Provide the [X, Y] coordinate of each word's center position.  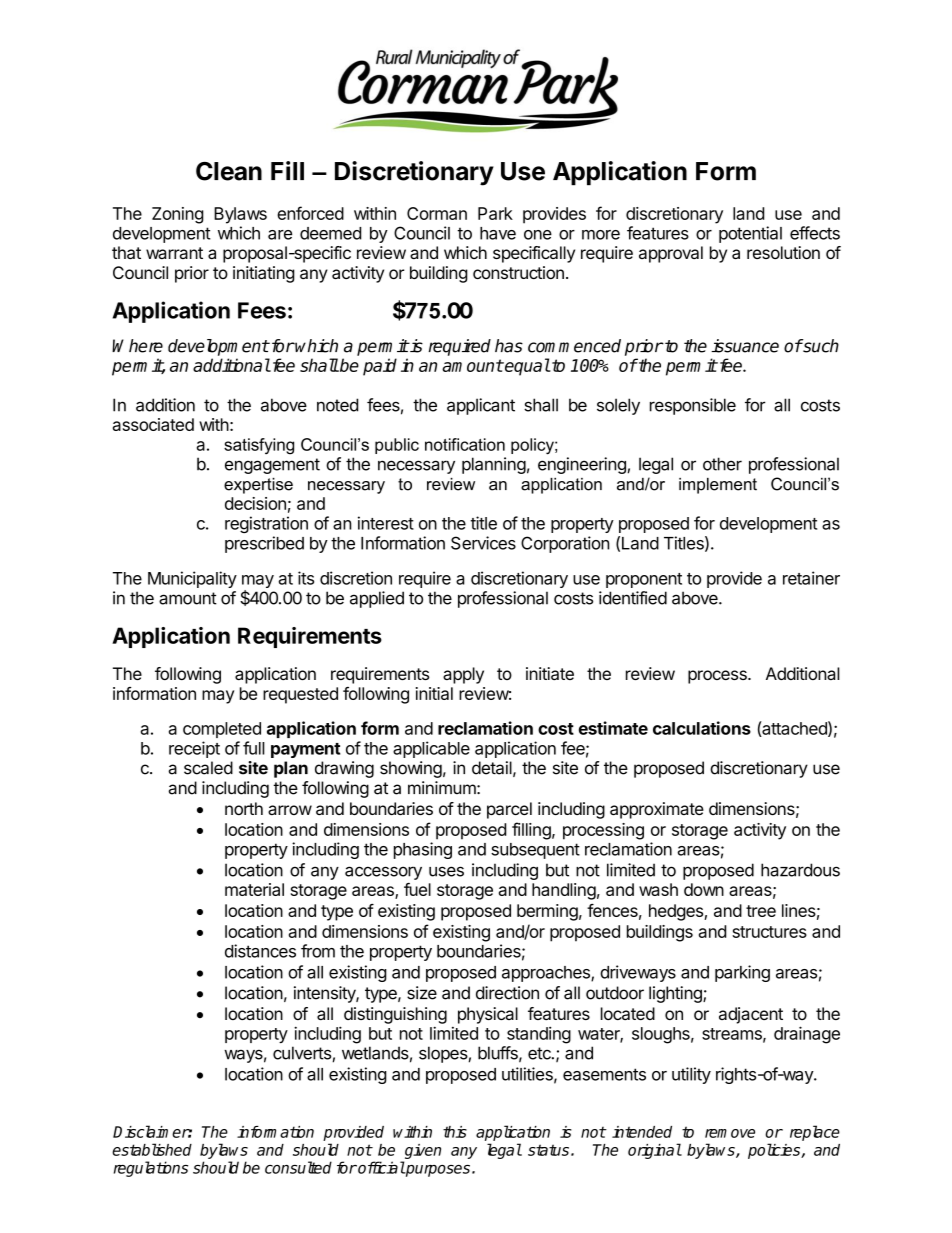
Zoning [178, 215]
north [244, 808]
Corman [437, 213]
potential [750, 234]
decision [255, 503]
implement [718, 486]
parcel [509, 810]
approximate [657, 810]
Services [483, 543]
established [152, 1149]
